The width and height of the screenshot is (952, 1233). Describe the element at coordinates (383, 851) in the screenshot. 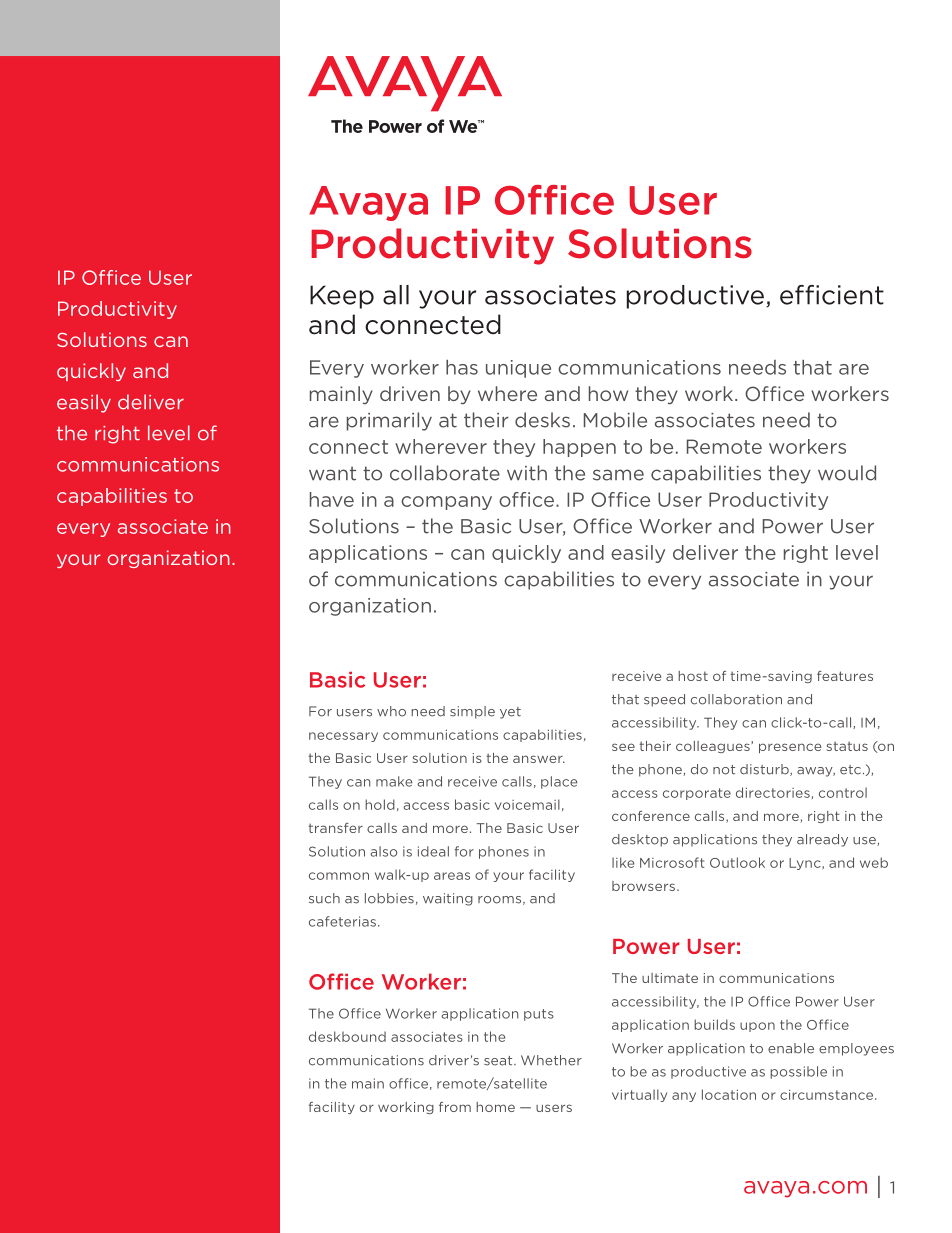

I see `also` at that location.
